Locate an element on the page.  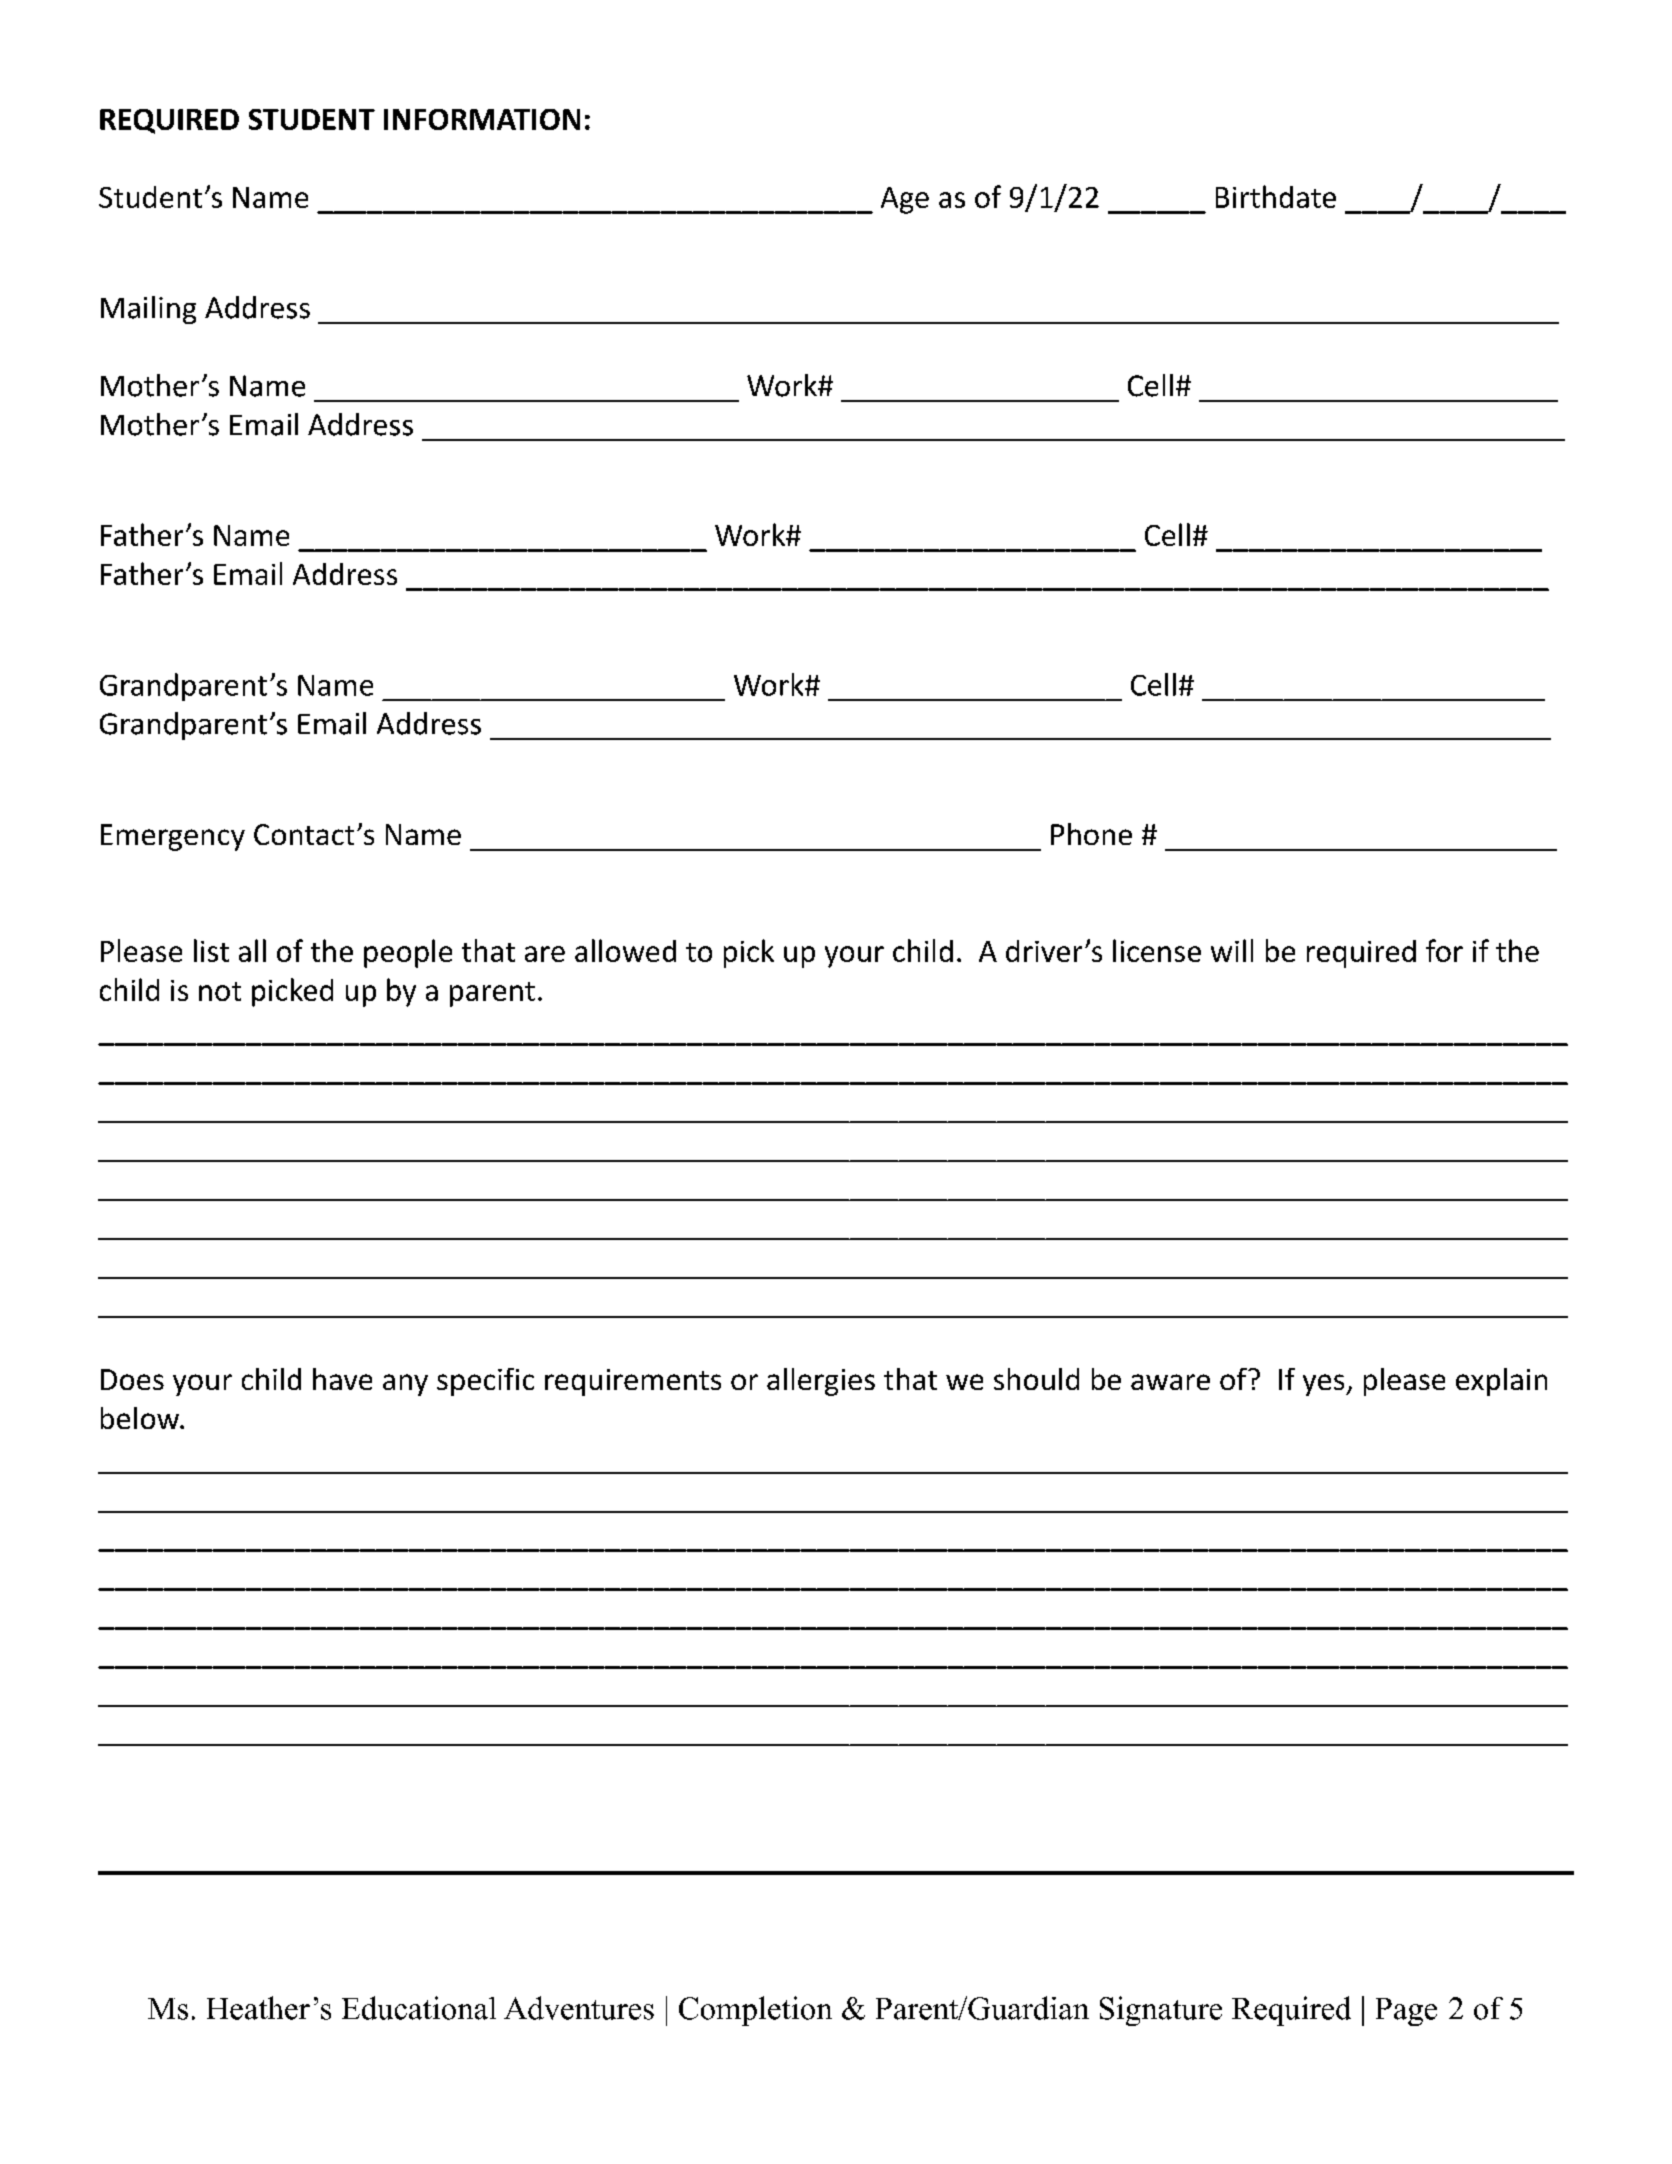
not is located at coordinates (220, 991).
